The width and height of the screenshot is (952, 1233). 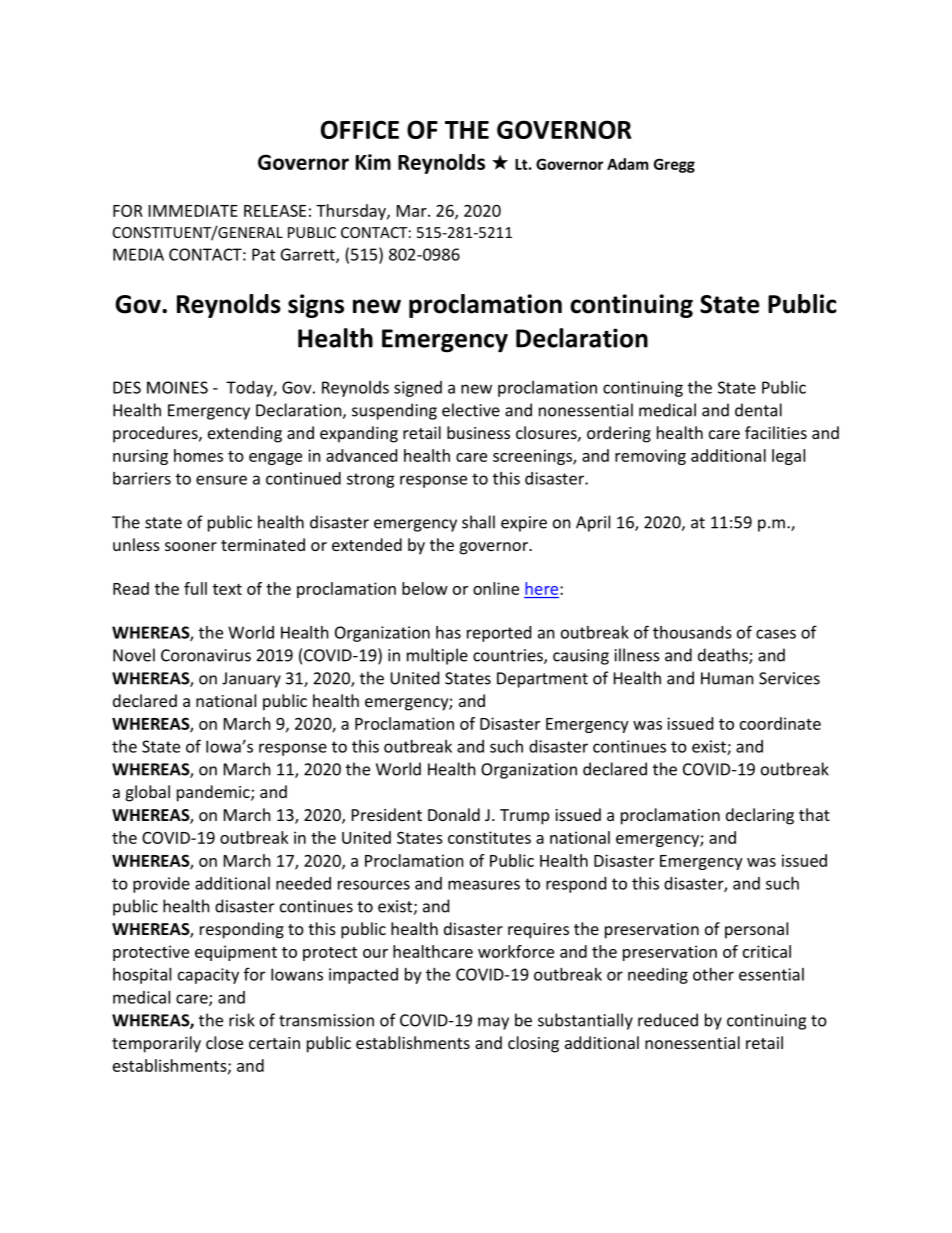 I want to click on Kim, so click(x=373, y=162).
